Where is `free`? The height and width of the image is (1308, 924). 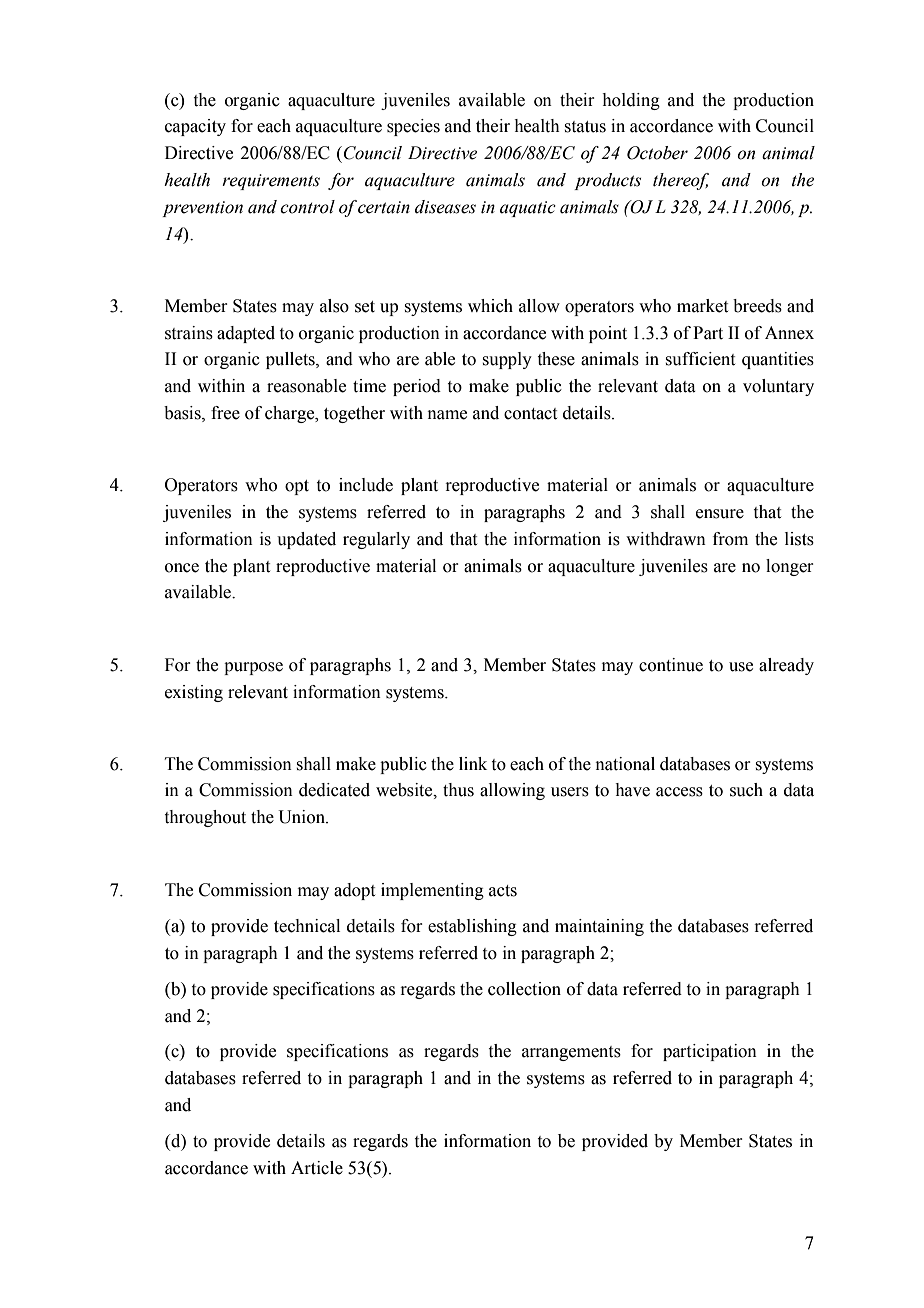
free is located at coordinates (225, 413).
